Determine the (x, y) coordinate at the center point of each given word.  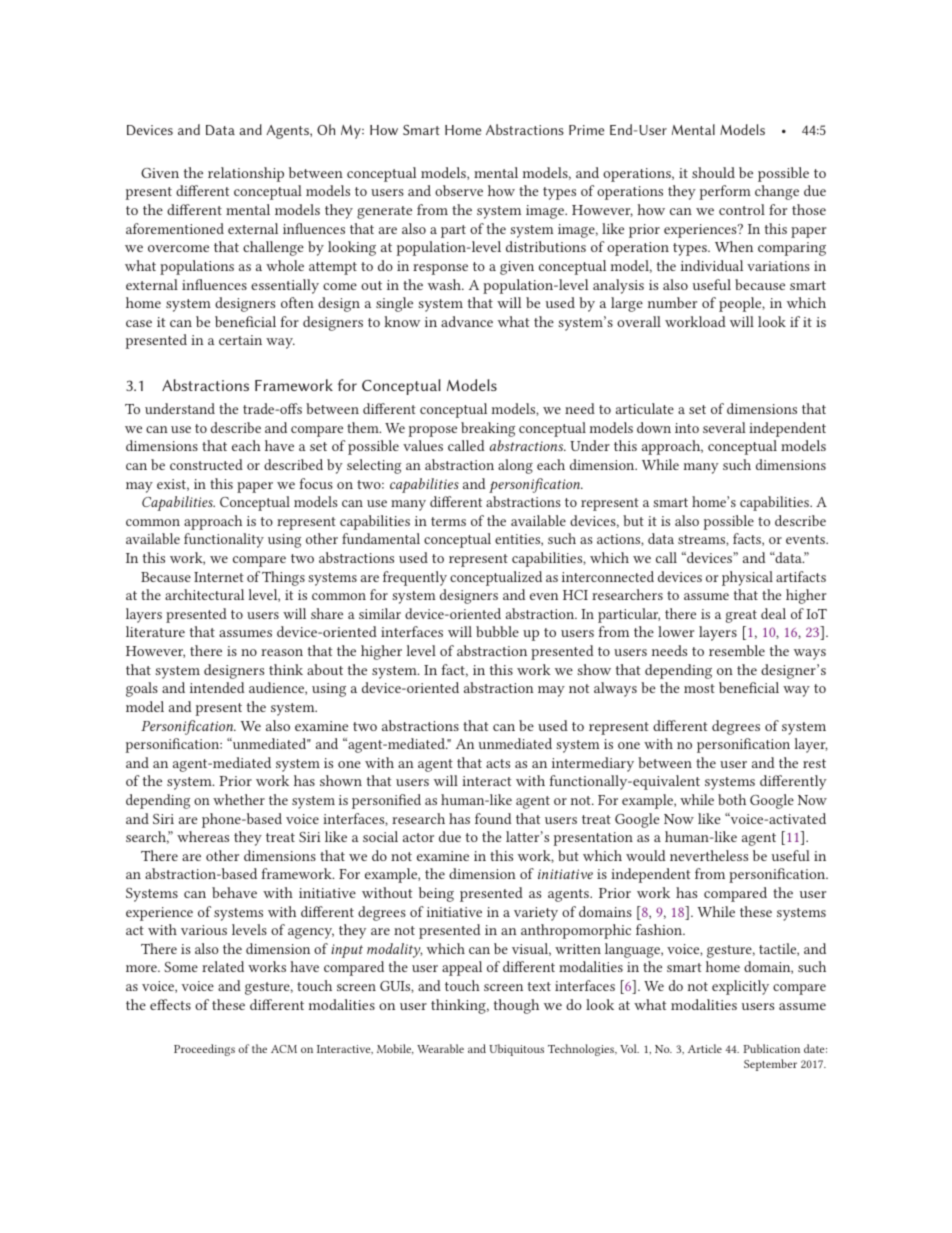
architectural (204, 594)
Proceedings (204, 1050)
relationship (246, 174)
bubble (497, 631)
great (741, 616)
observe (459, 190)
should (713, 172)
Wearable (440, 1048)
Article (705, 1048)
